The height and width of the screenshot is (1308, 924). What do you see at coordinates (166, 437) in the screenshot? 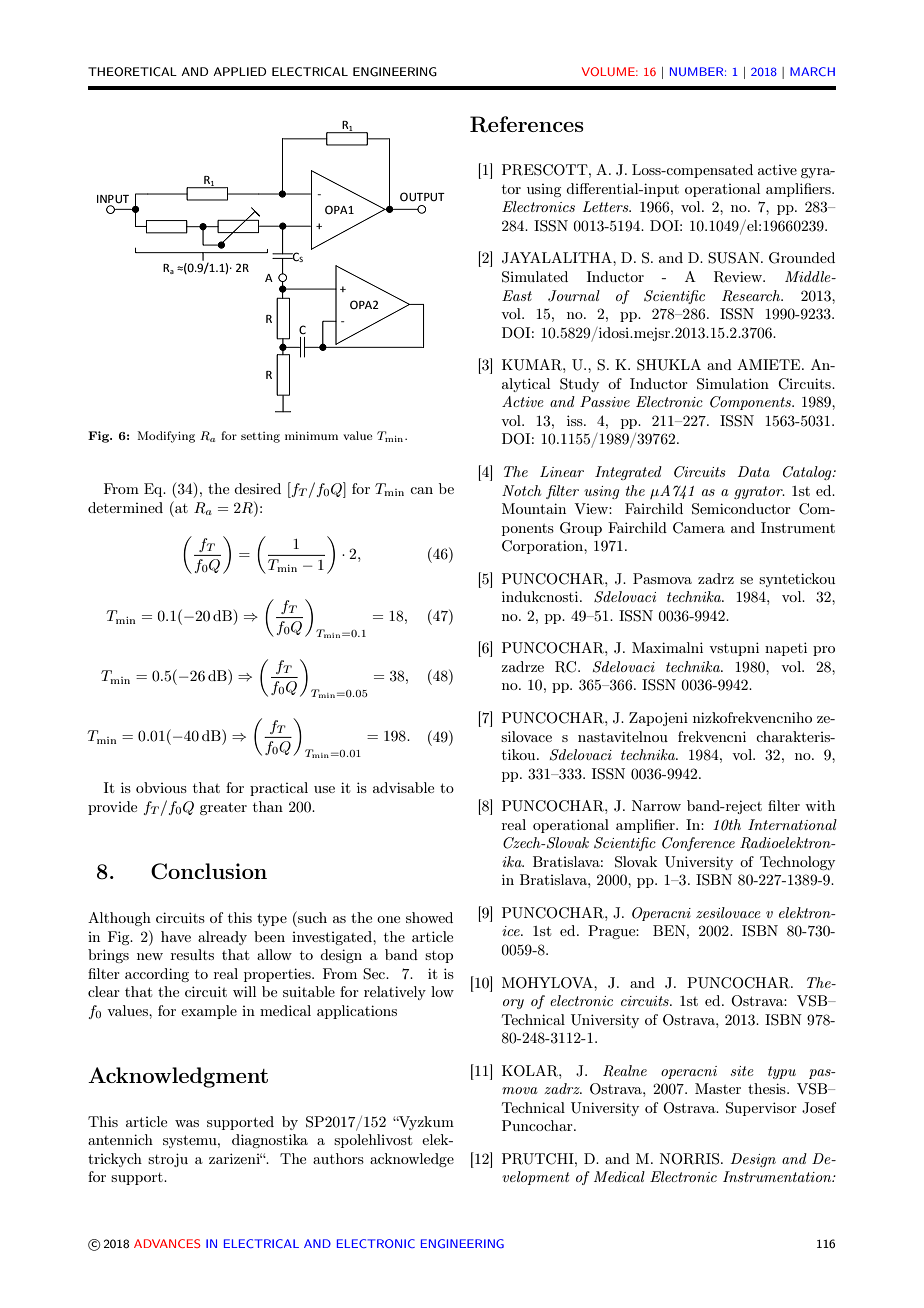
I see `Modifying` at bounding box center [166, 437].
